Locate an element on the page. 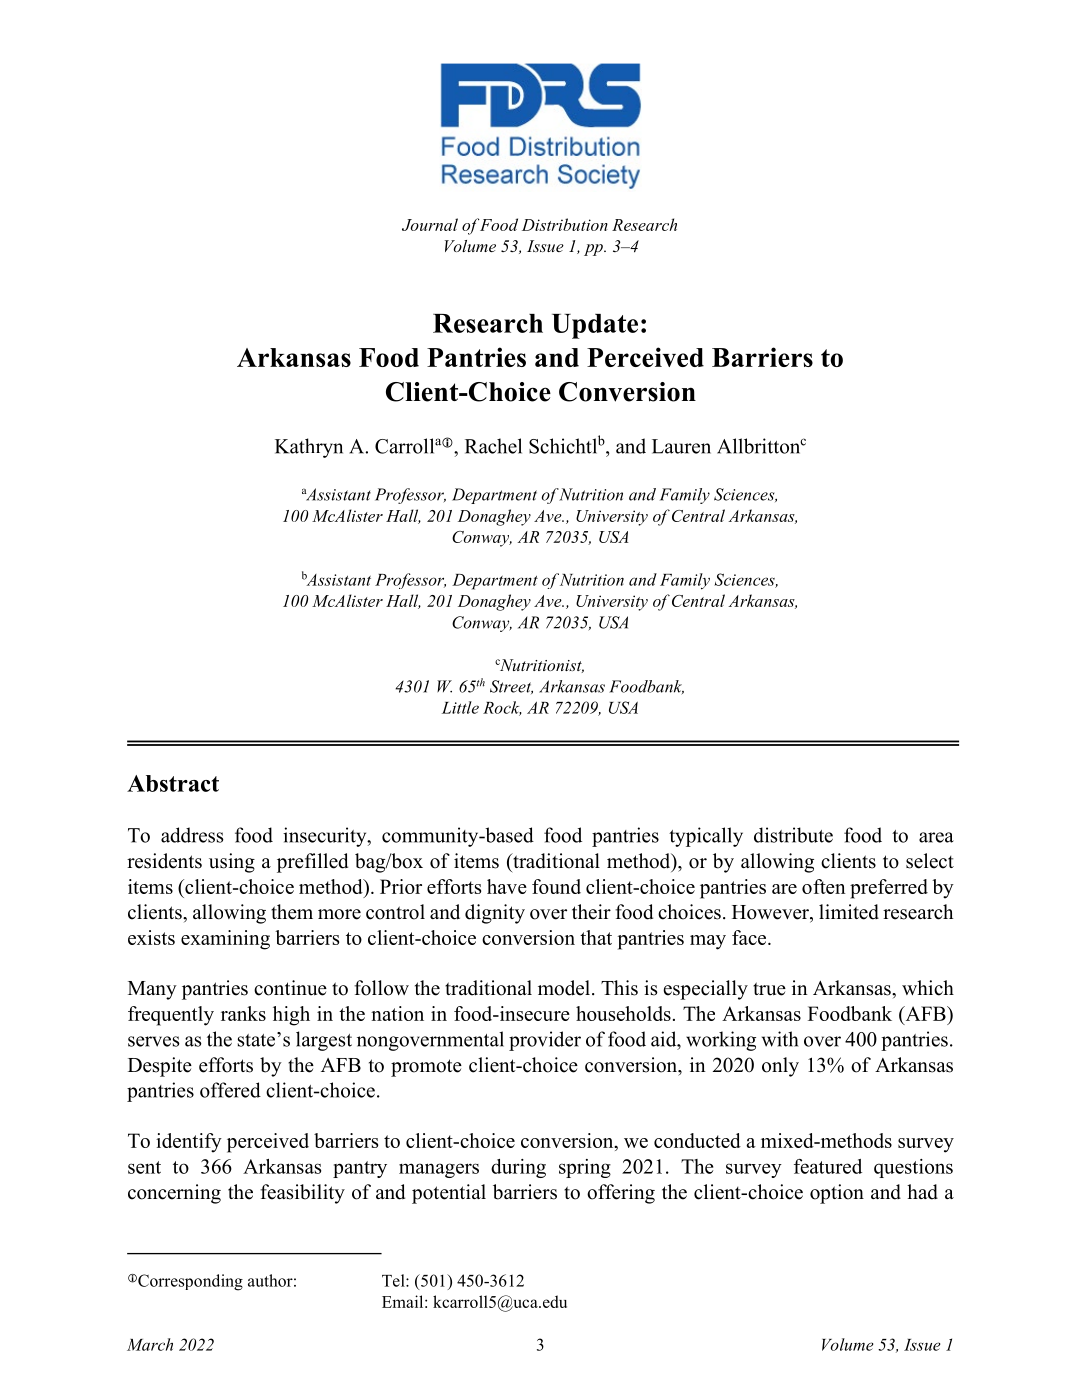 The height and width of the document is (1399, 1081). Kathryn is located at coordinates (309, 448).
